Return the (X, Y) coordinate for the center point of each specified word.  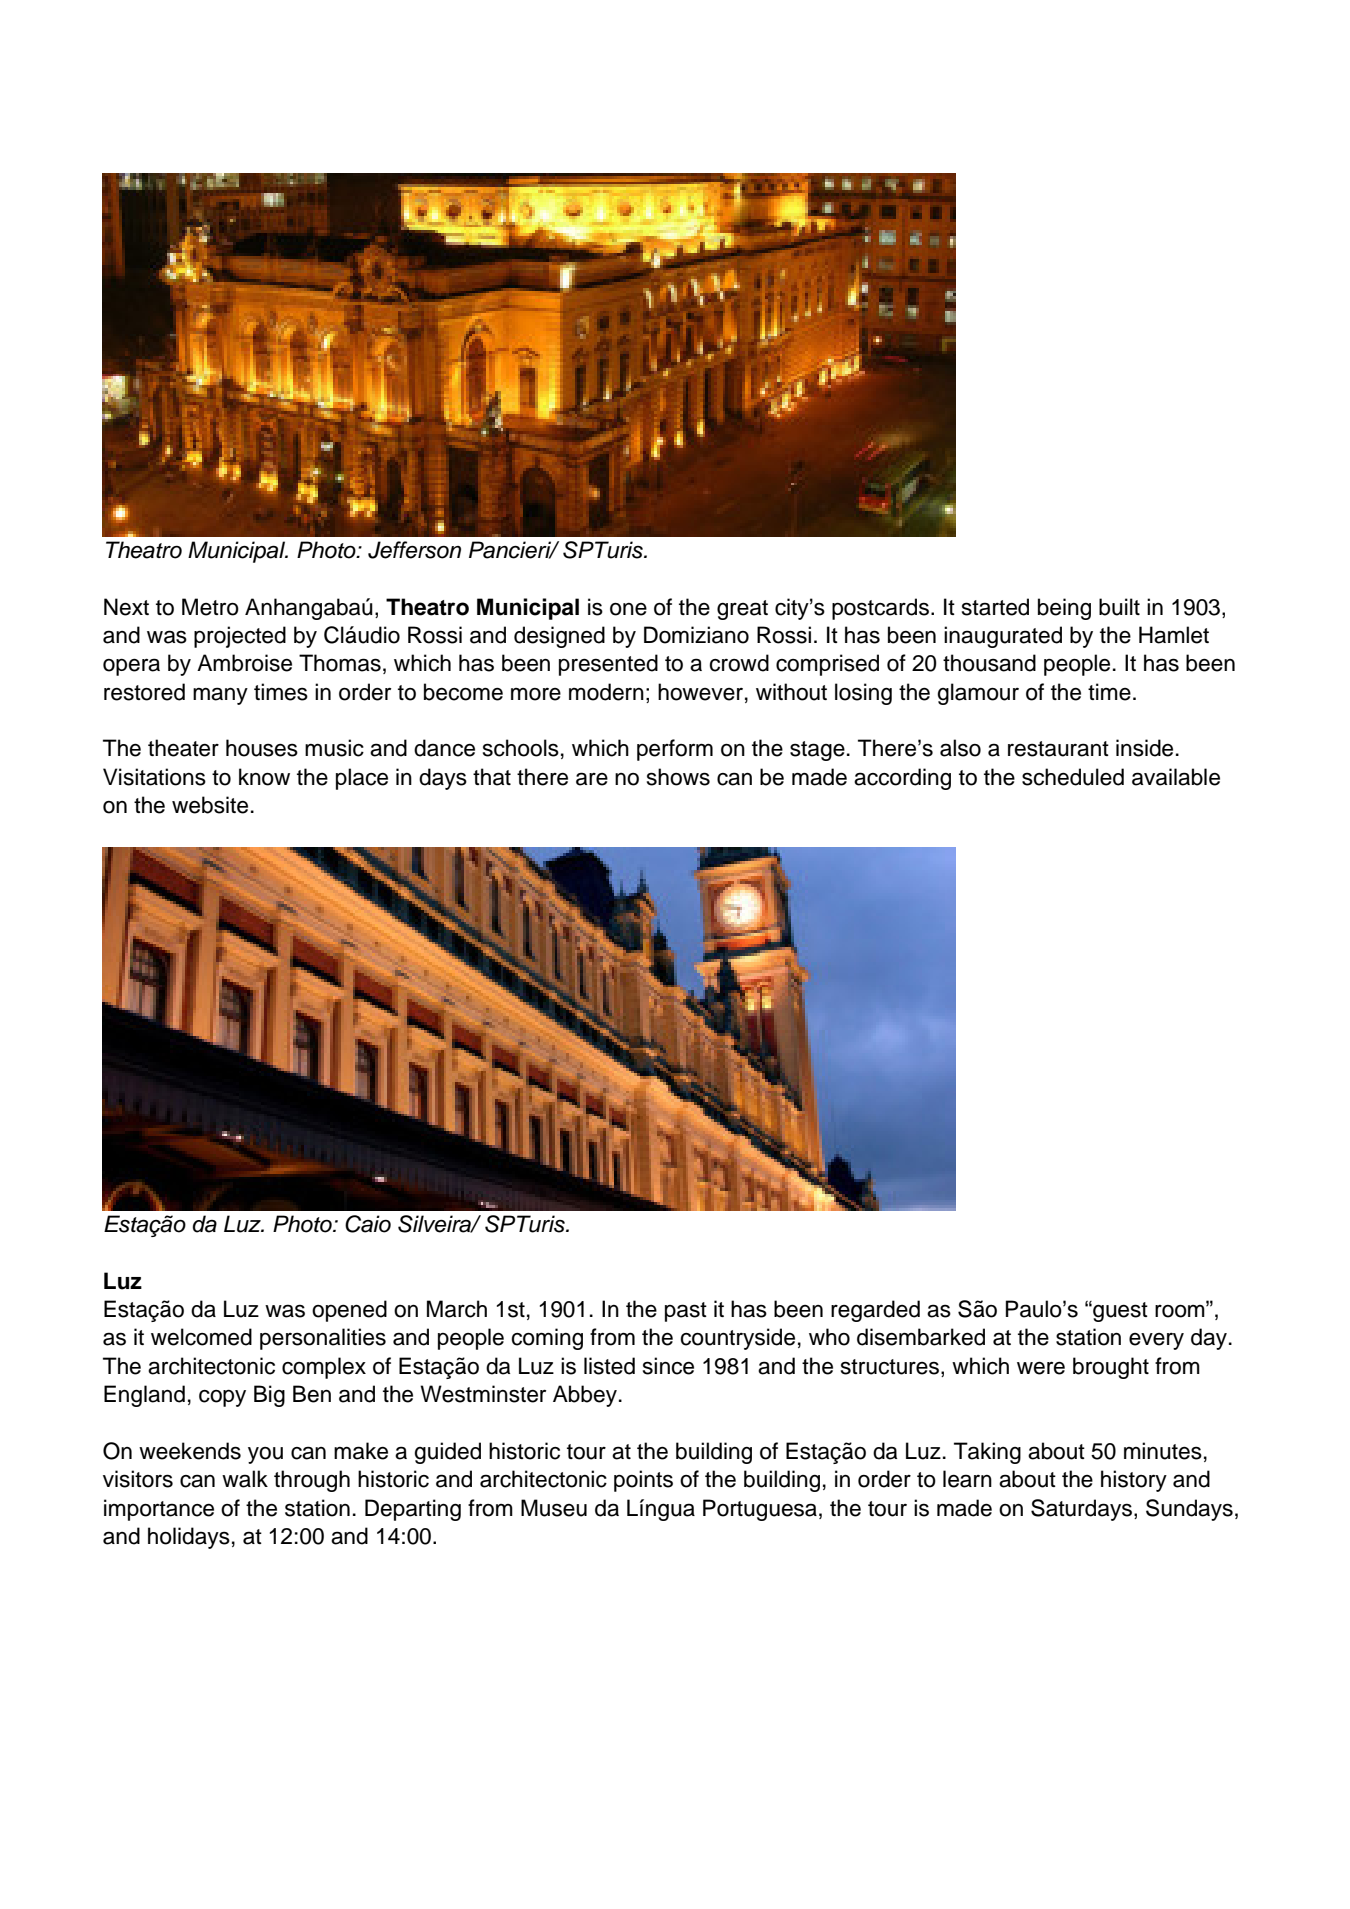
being (1064, 609)
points (643, 1481)
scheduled (1073, 777)
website (210, 805)
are (592, 779)
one (628, 609)
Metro (210, 607)
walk (245, 1479)
